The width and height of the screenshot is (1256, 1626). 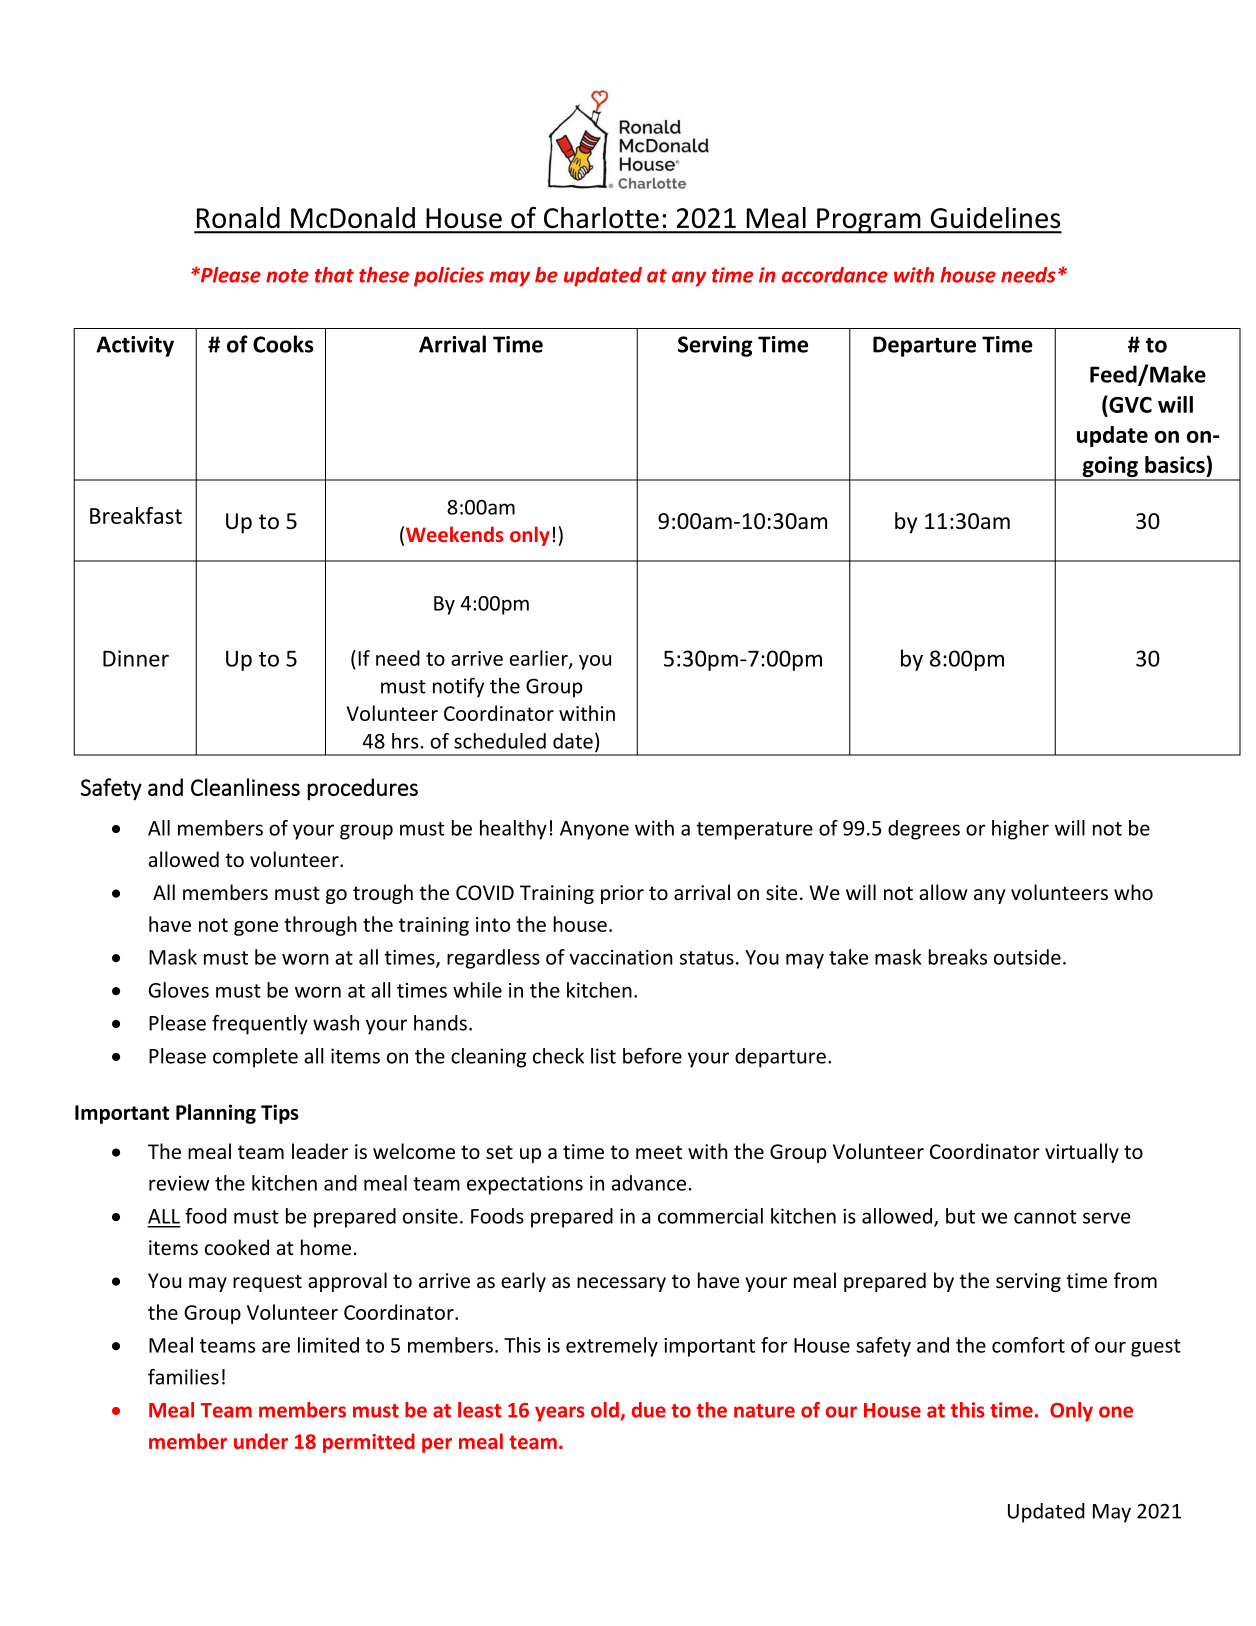 I want to click on due, so click(x=649, y=1410).
